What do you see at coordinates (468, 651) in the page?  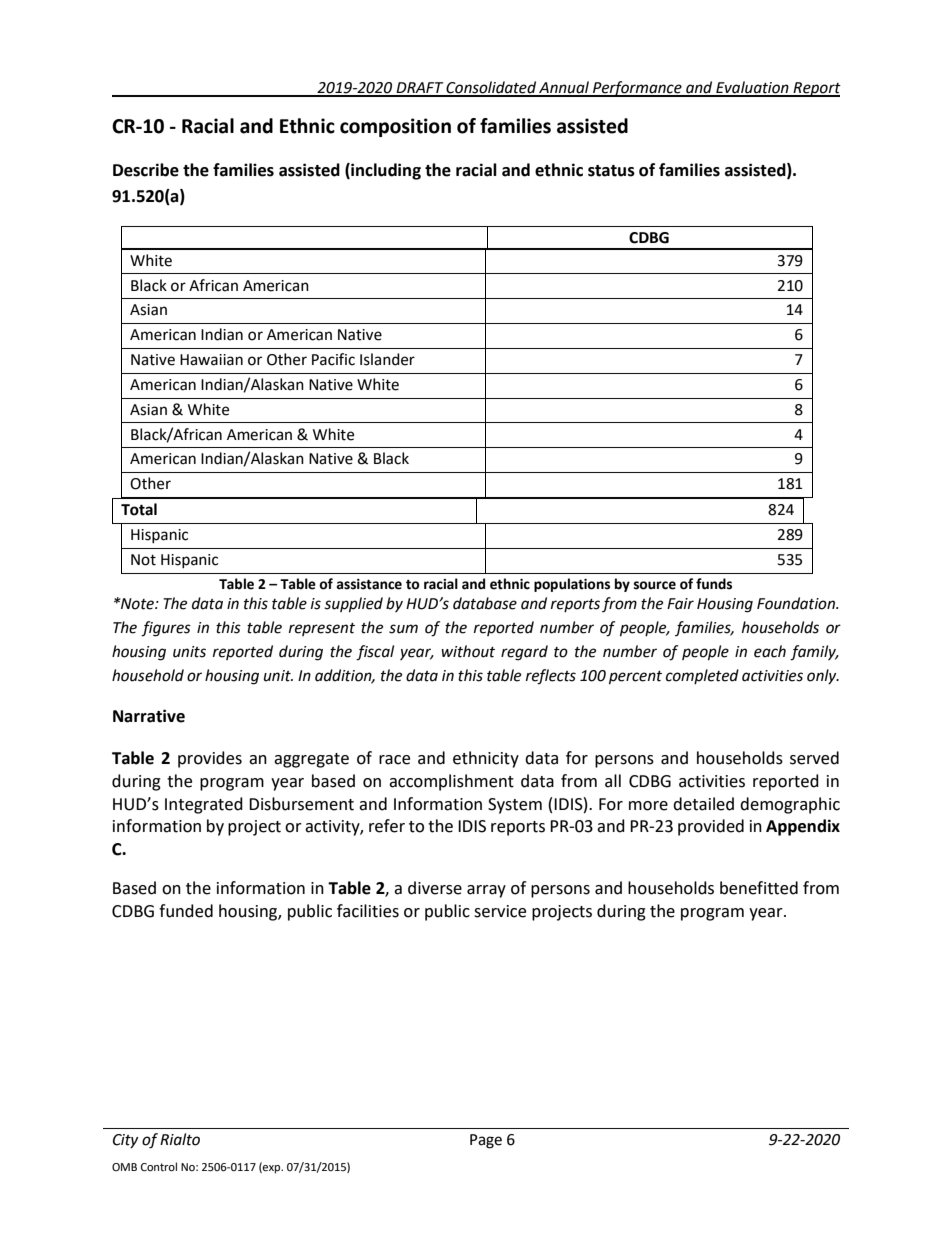 I see `without` at bounding box center [468, 651].
